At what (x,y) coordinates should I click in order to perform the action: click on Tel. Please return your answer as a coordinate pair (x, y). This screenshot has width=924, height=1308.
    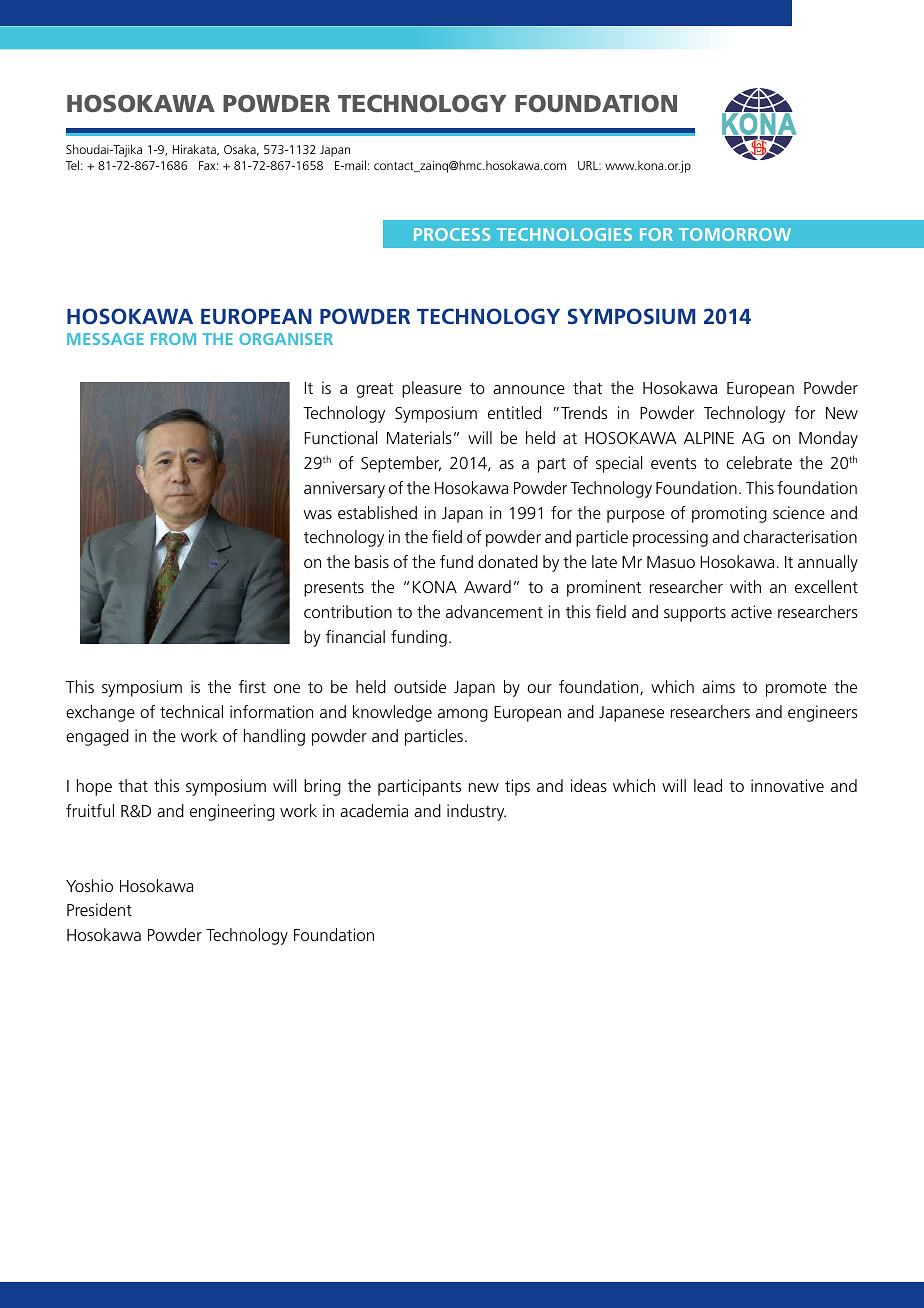
    Looking at the image, I should click on (72, 165).
